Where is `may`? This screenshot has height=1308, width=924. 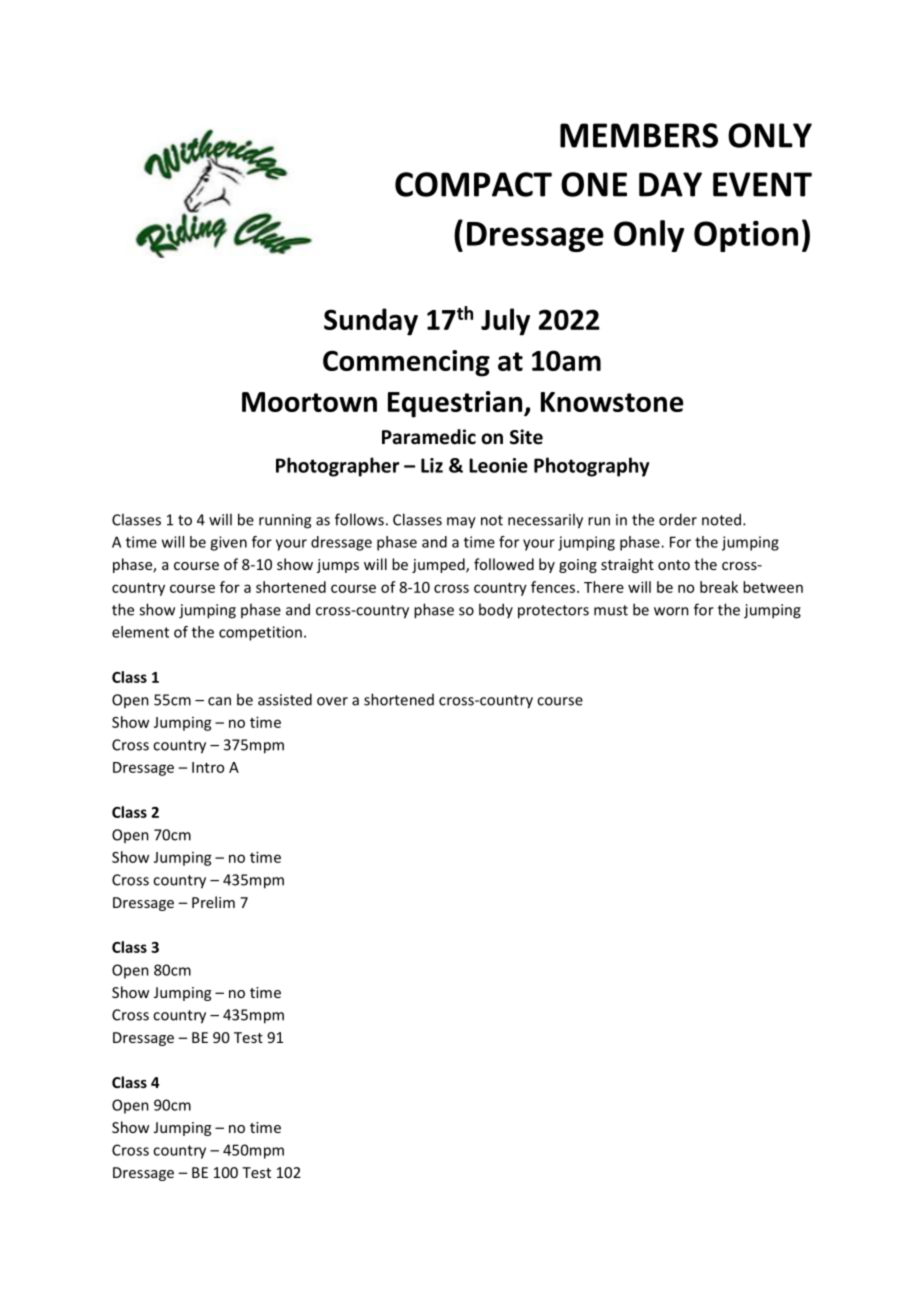 may is located at coordinates (461, 523).
